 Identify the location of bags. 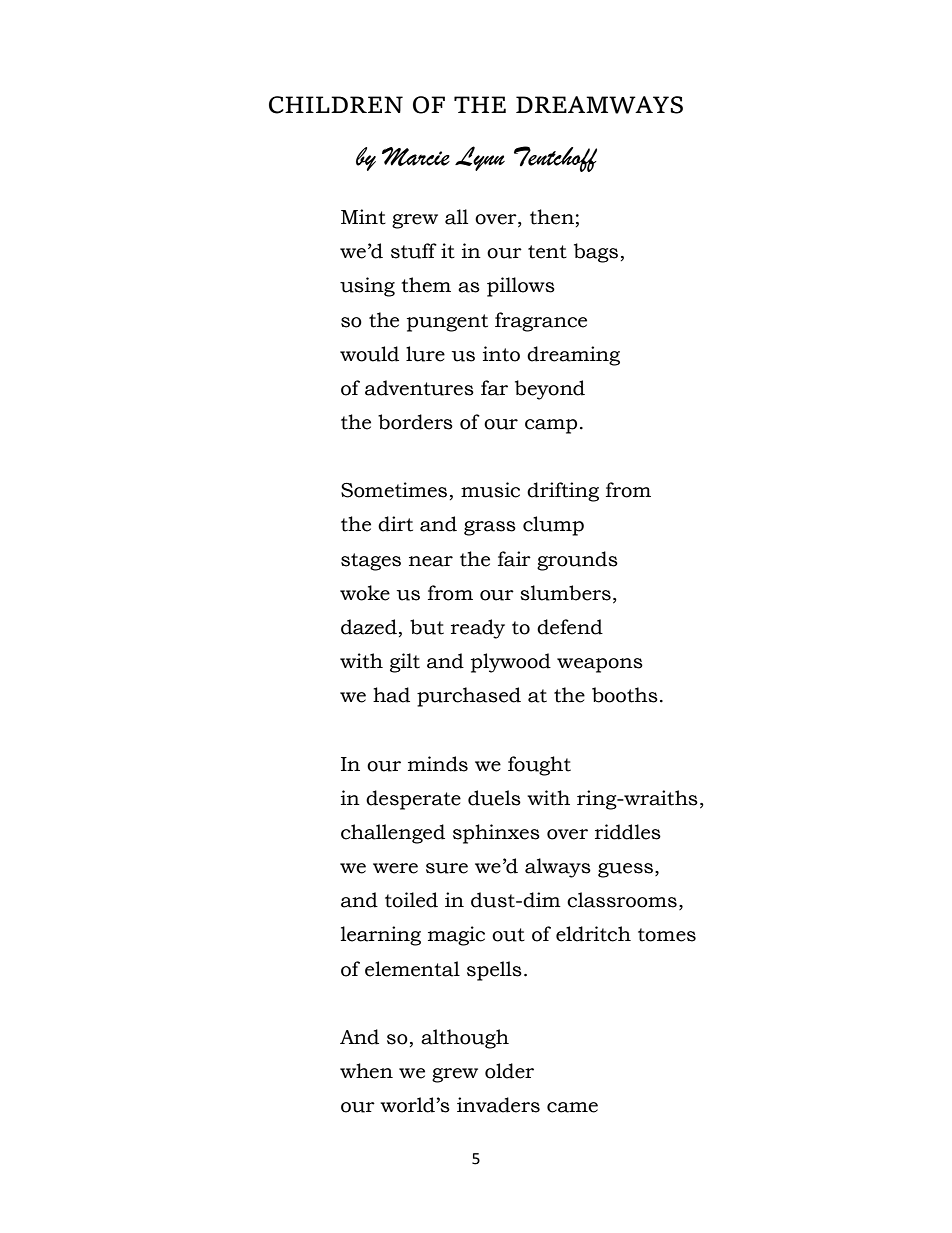
(596, 253).
